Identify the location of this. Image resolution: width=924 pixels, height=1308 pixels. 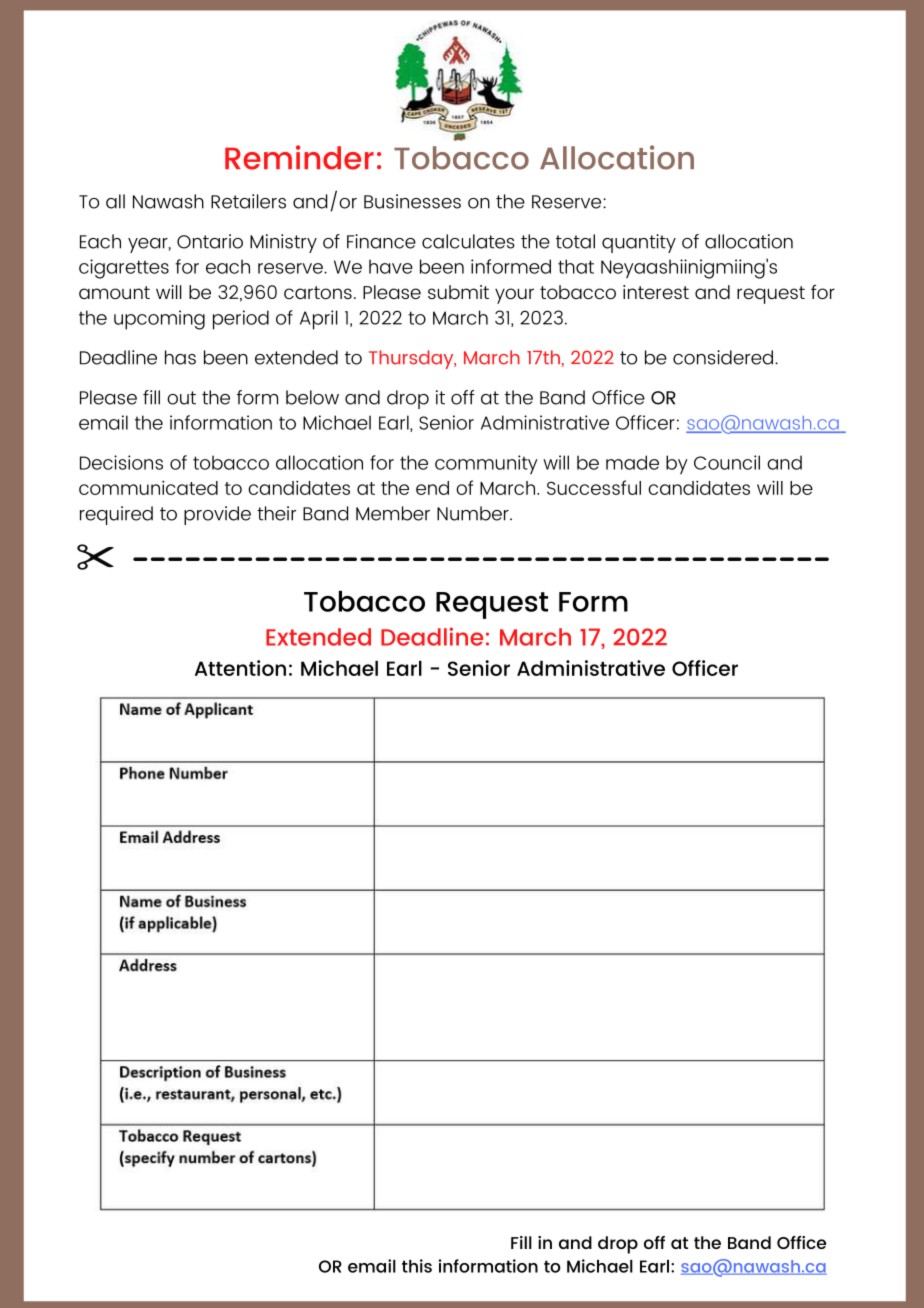
(417, 1266).
